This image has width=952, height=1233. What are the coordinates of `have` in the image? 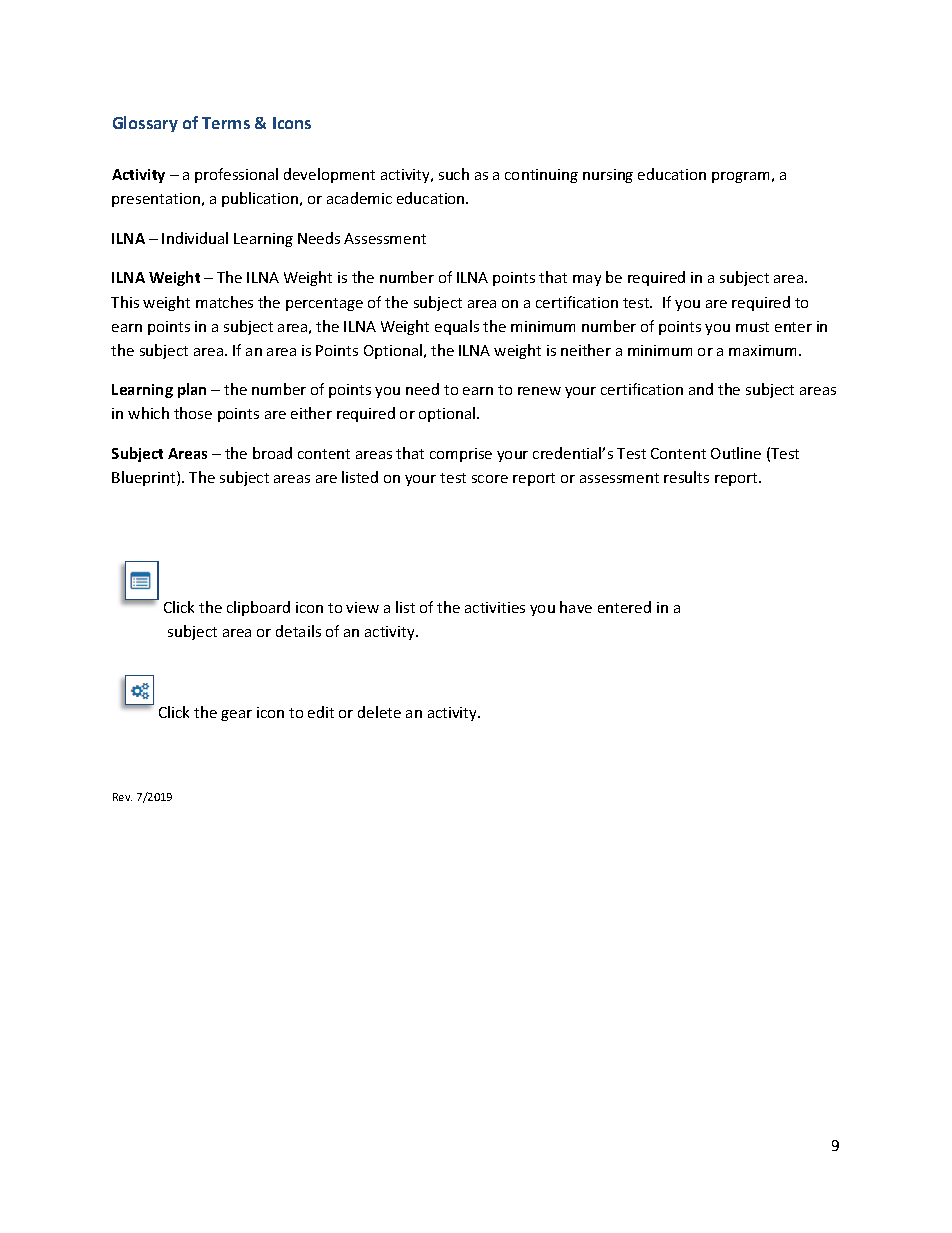 It's located at (576, 607).
